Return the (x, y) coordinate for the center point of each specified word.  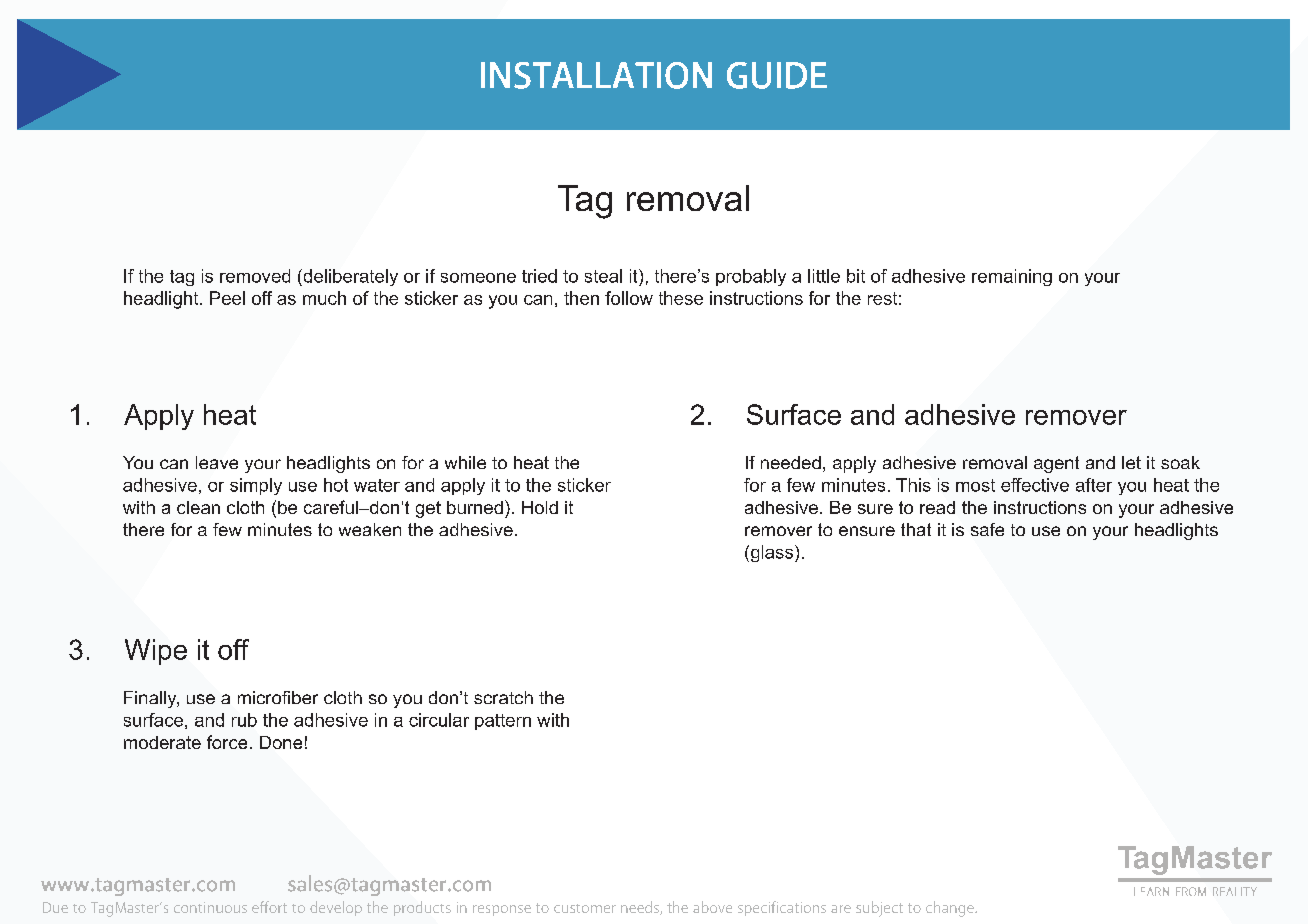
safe (987, 529)
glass (770, 553)
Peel (227, 298)
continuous (210, 907)
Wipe (156, 652)
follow (629, 298)
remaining (1012, 277)
